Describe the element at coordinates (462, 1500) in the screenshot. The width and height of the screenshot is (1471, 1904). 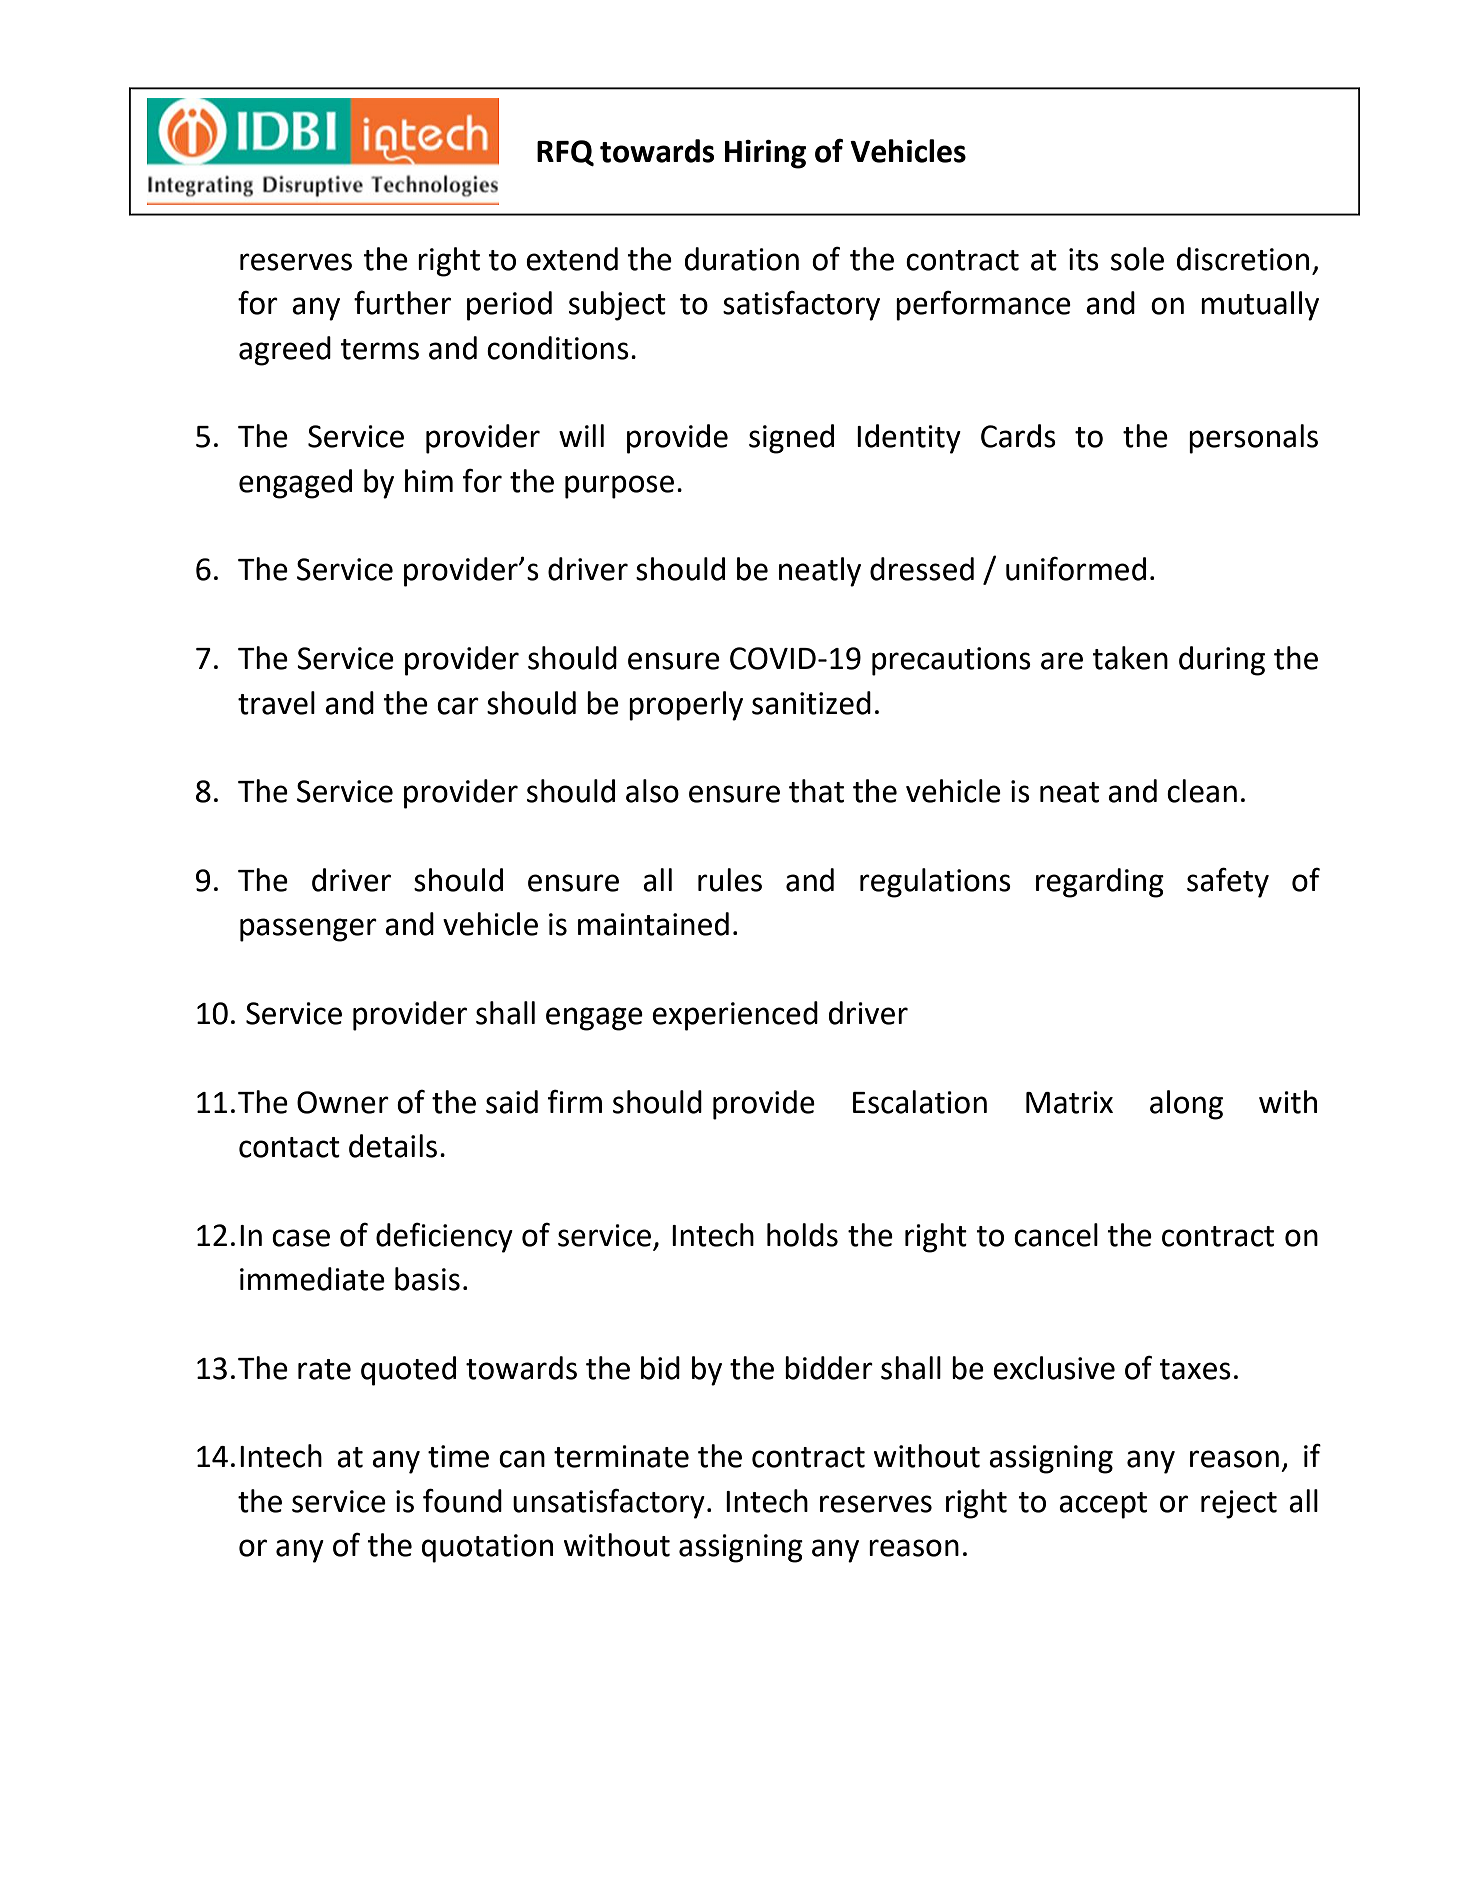
I see `found` at that location.
